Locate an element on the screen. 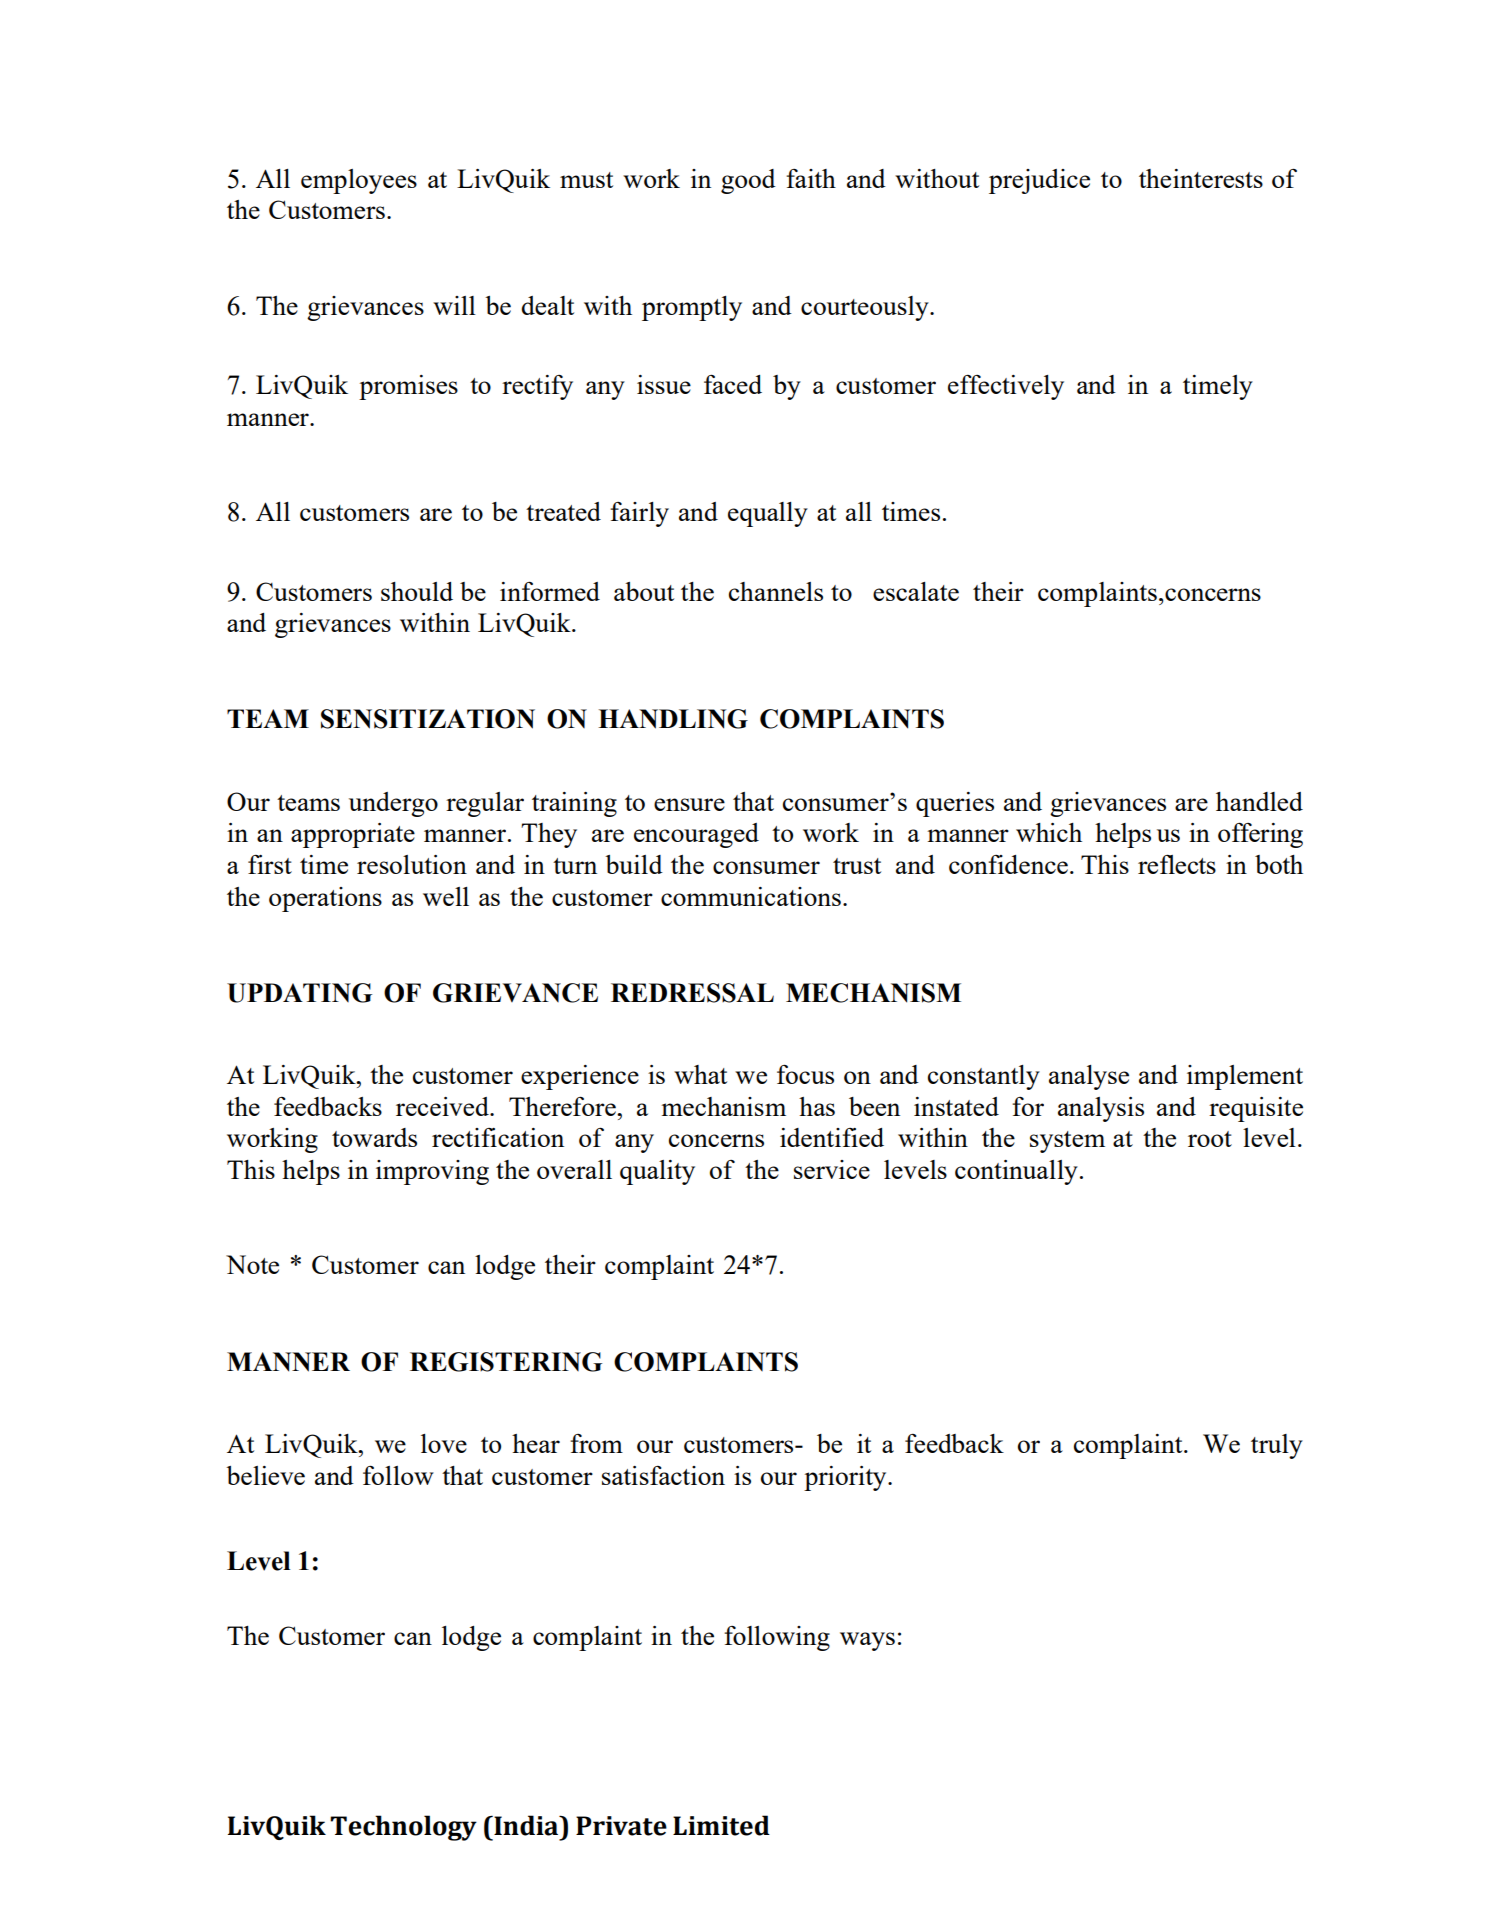 This screenshot has width=1486, height=1923. escalate is located at coordinates (916, 591).
